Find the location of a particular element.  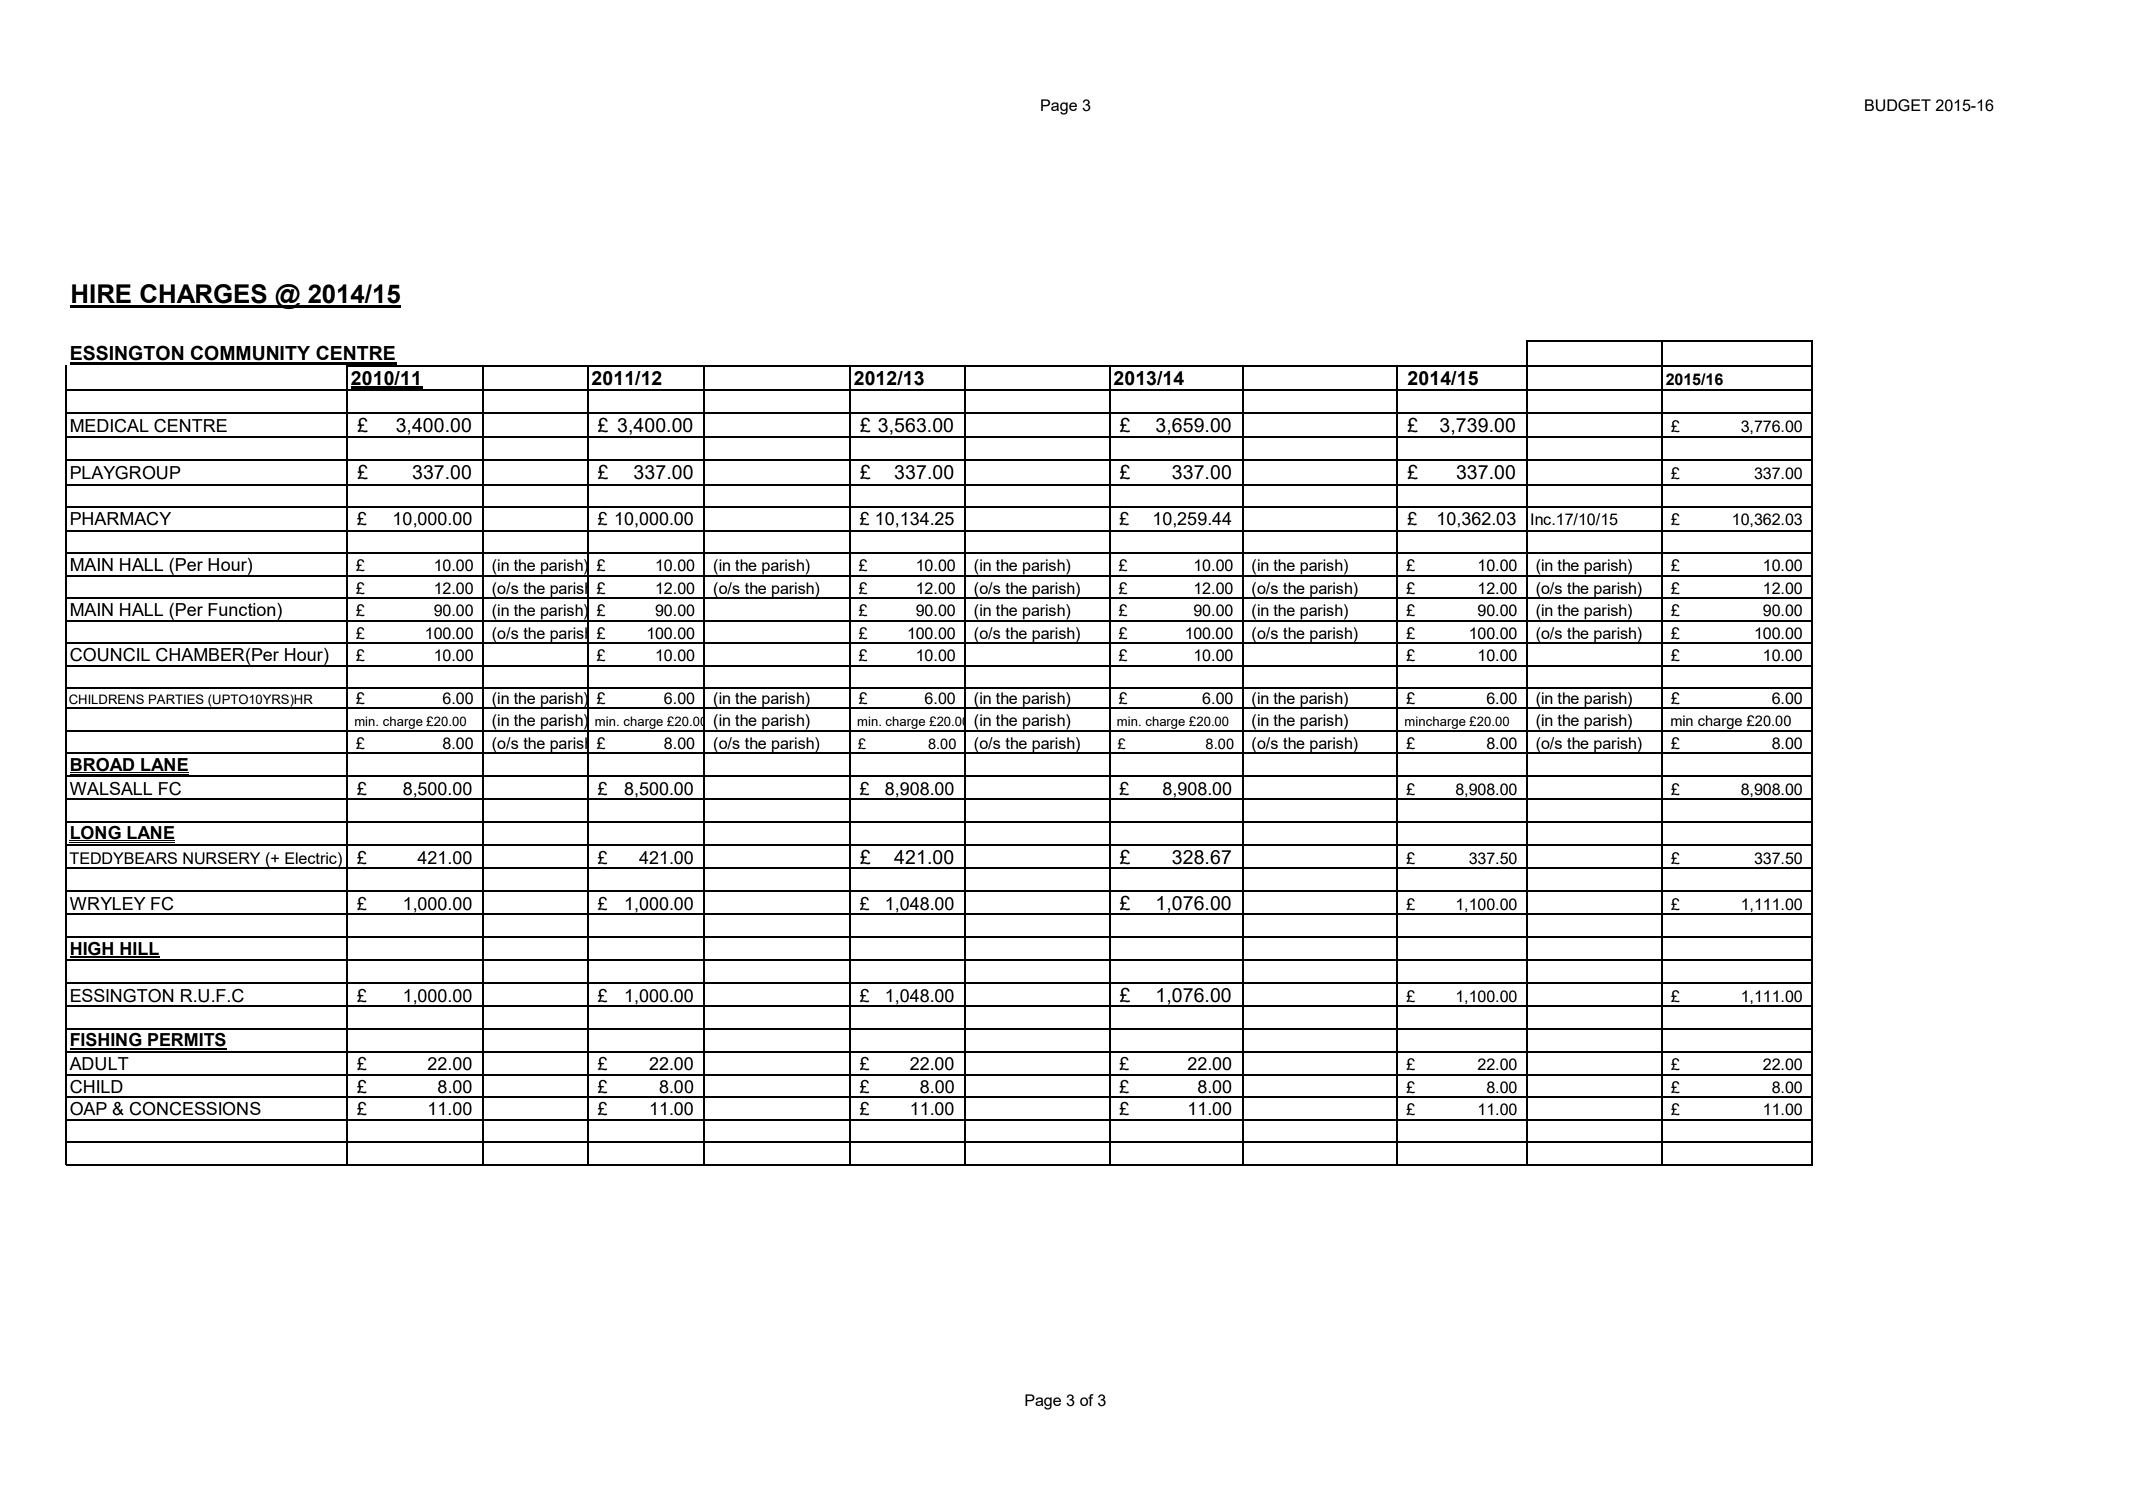

COUNCIL is located at coordinates (110, 655).
